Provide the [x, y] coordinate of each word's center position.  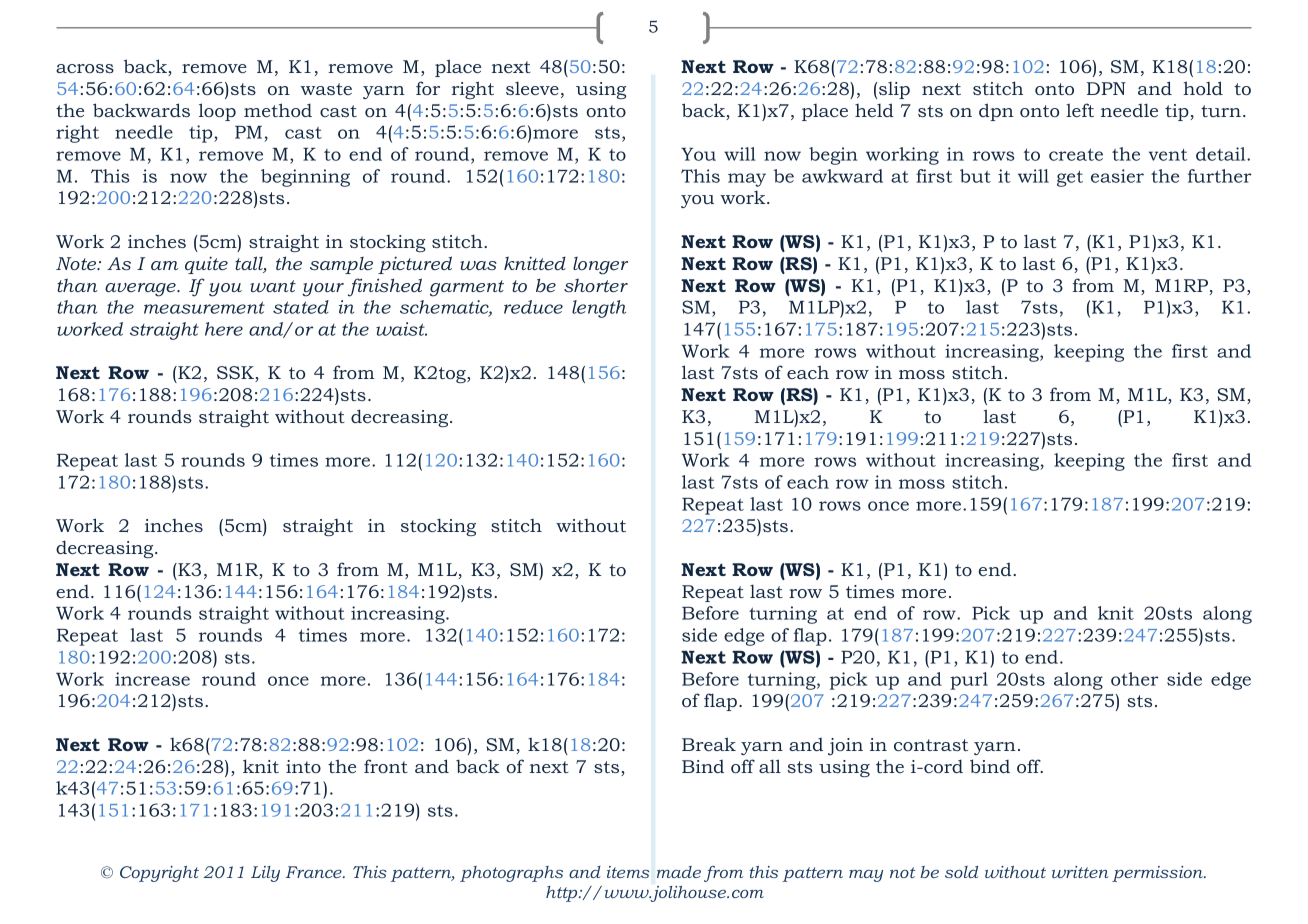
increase [152, 679]
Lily [265, 874]
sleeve [532, 88]
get [1070, 178]
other [1135, 679]
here [224, 329]
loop [217, 112]
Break [709, 744]
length [599, 309]
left [1080, 110]
